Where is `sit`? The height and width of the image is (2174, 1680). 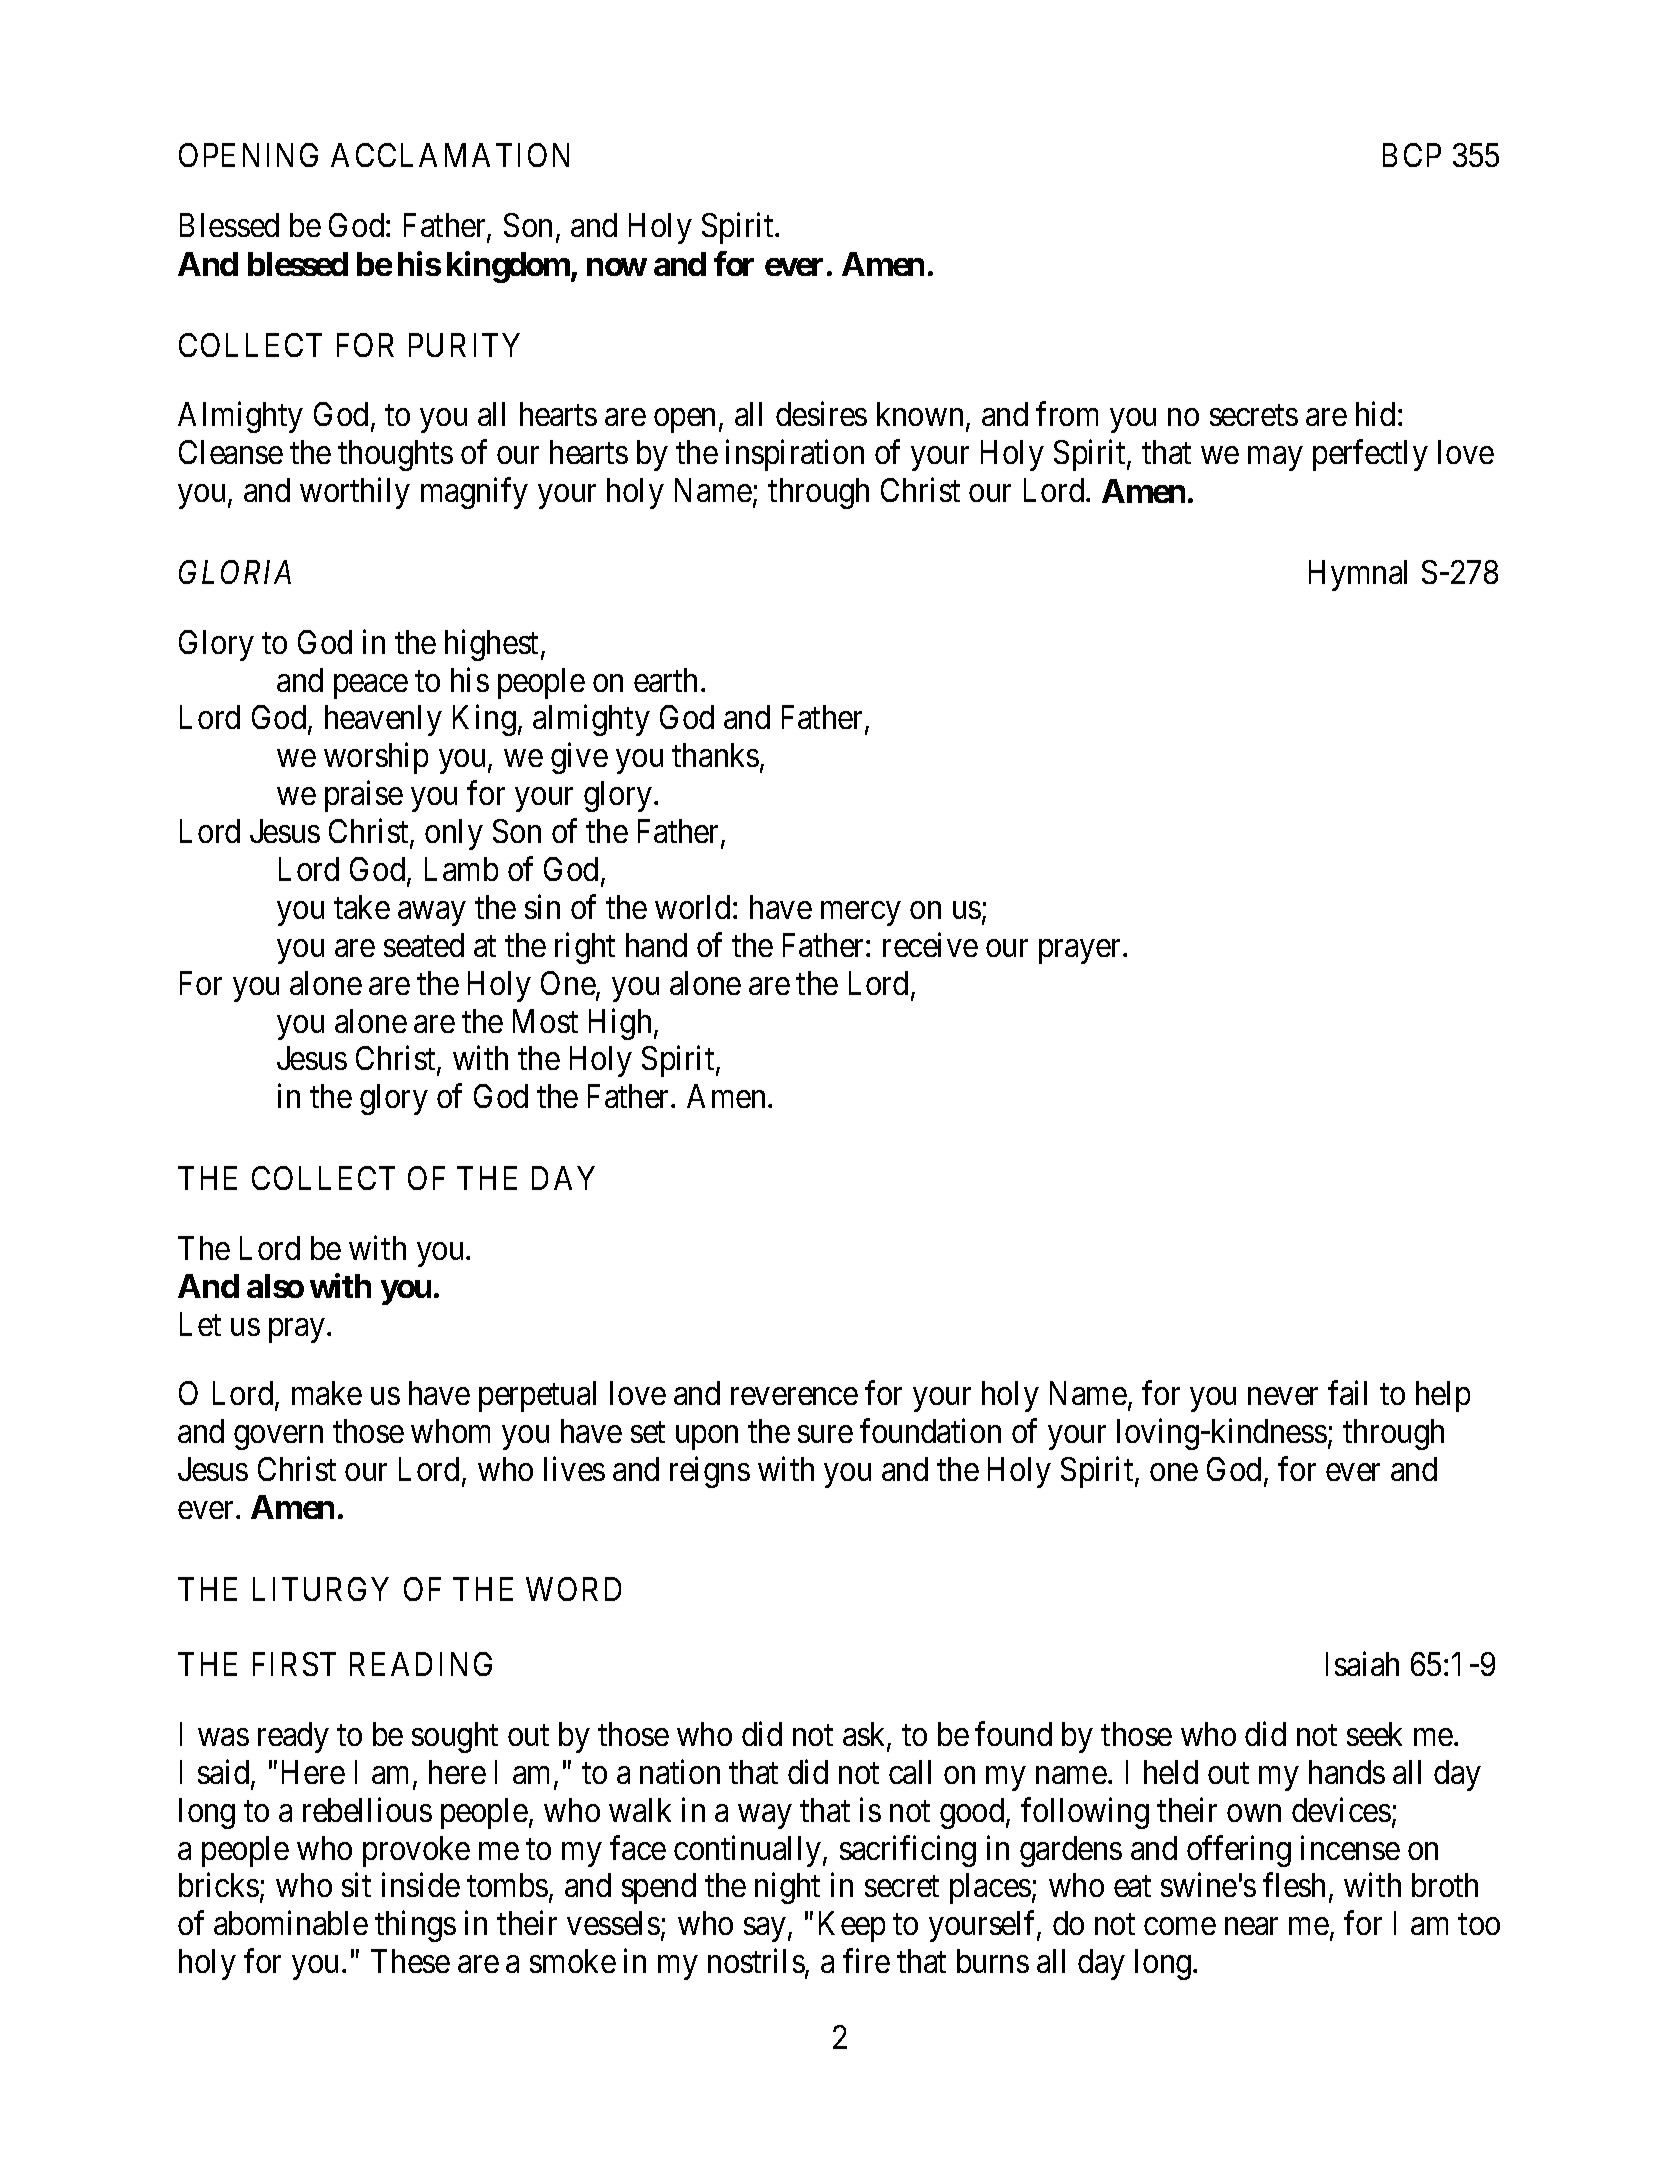
sit is located at coordinates (356, 1885).
